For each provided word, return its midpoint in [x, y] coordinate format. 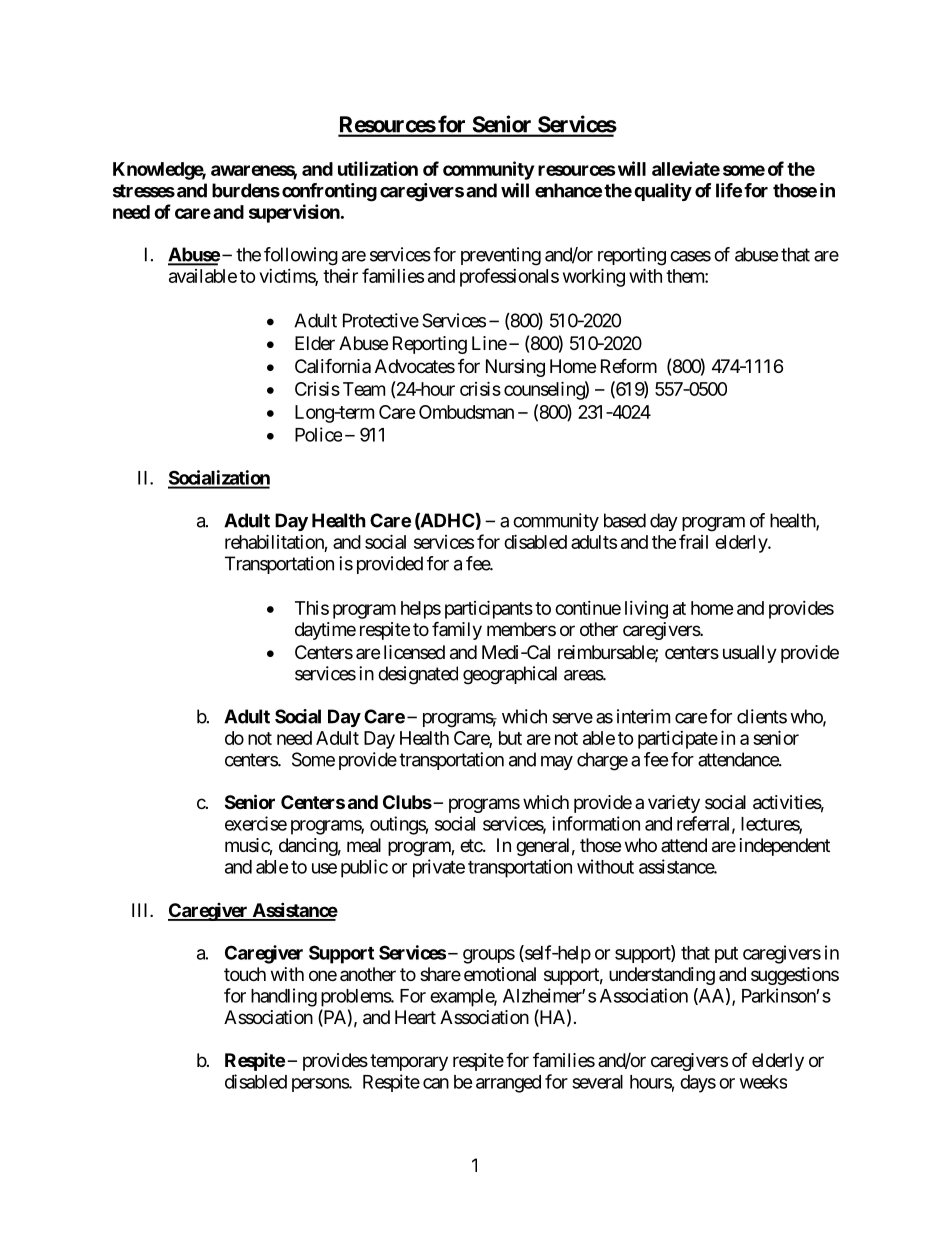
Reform [629, 365]
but [510, 738]
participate [678, 740]
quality [663, 192]
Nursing [515, 368]
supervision [294, 213]
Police [318, 434]
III [141, 910]
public [364, 868]
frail [693, 541]
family [457, 630]
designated [418, 675]
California [333, 365]
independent [785, 847]
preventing [501, 256]
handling [284, 997]
